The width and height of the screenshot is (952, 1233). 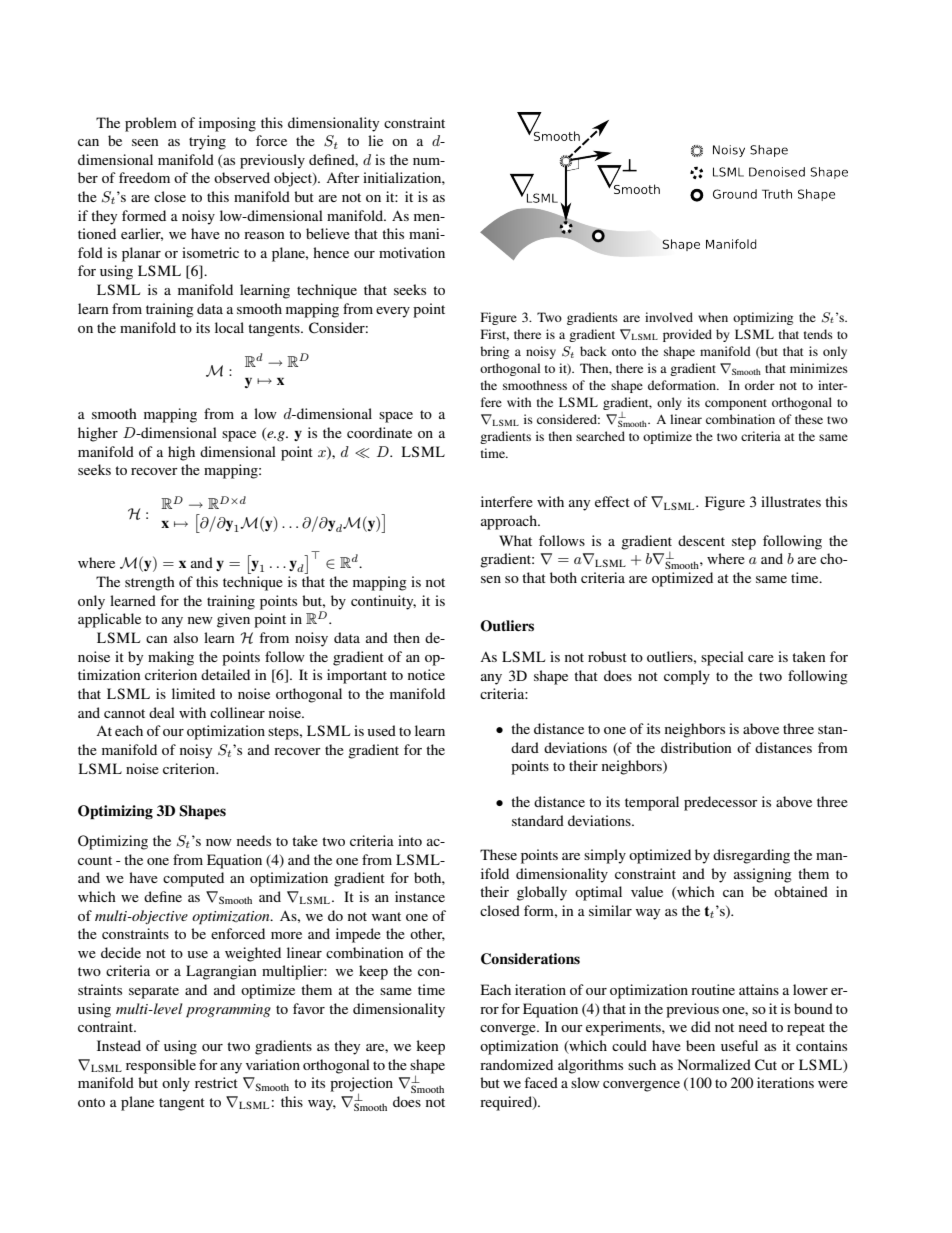 I want to click on restrict, so click(x=216, y=1082).
